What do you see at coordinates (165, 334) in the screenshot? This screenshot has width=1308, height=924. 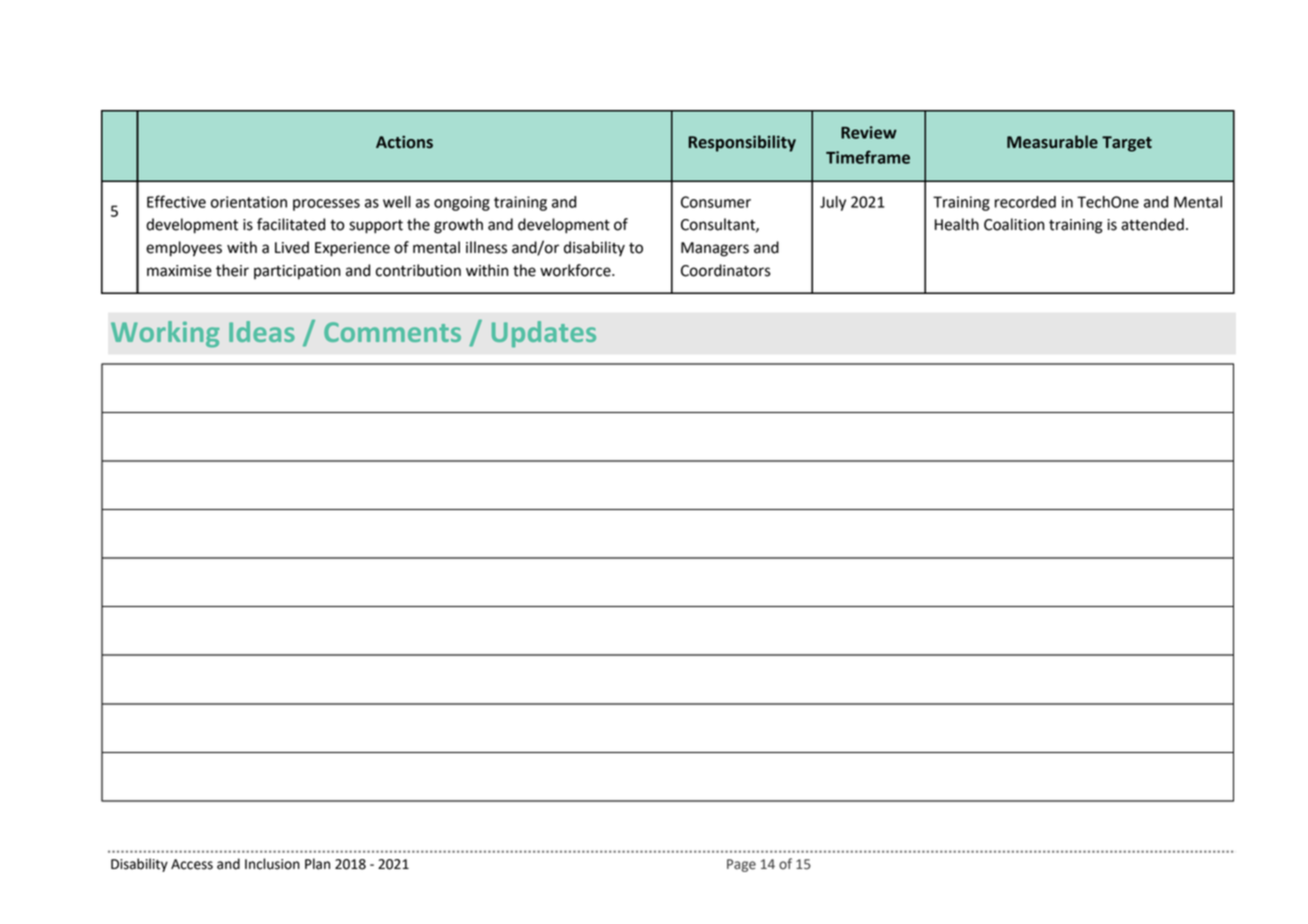 I see `Working` at bounding box center [165, 334].
